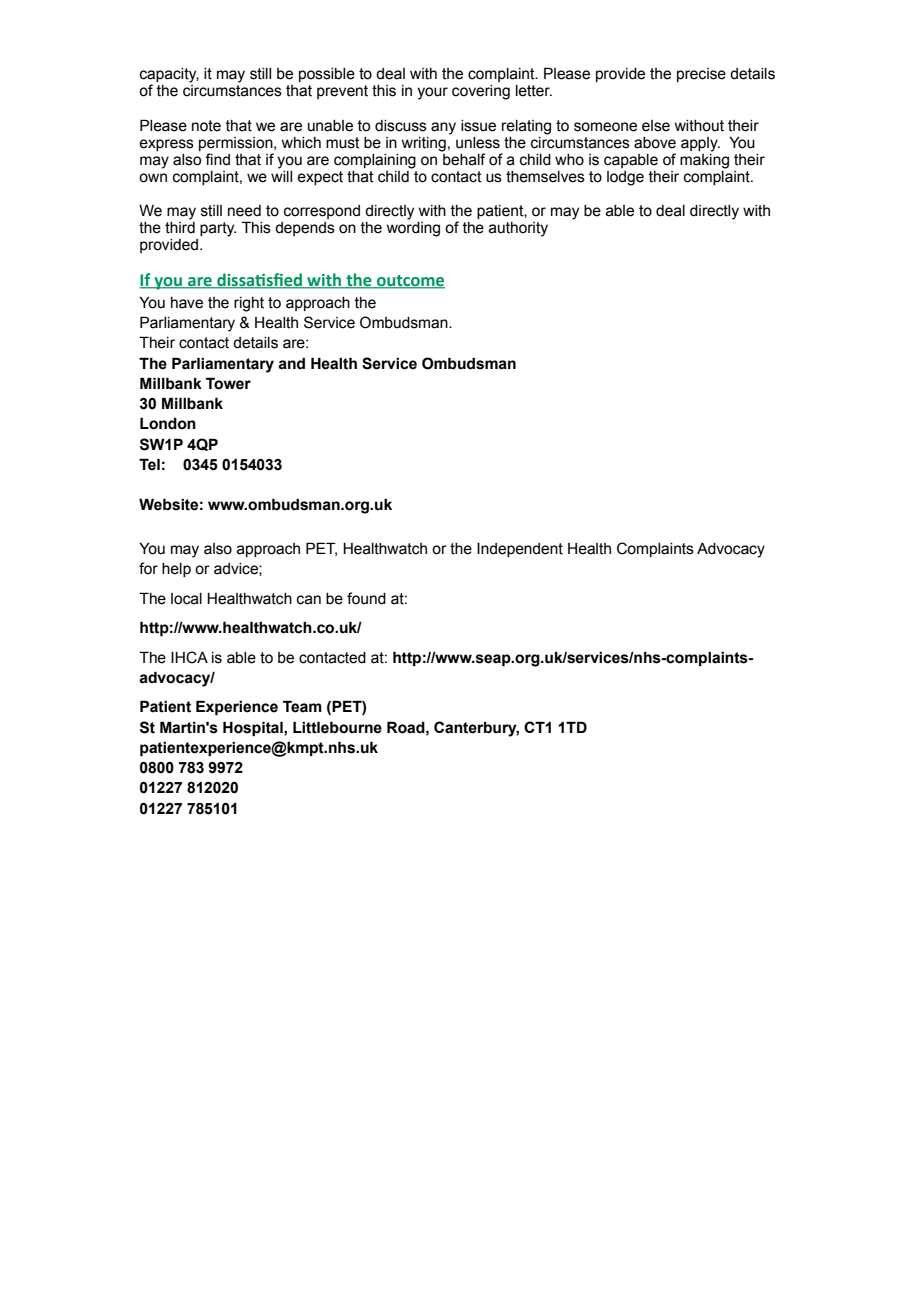 The image size is (924, 1308). I want to click on Team, so click(302, 706).
